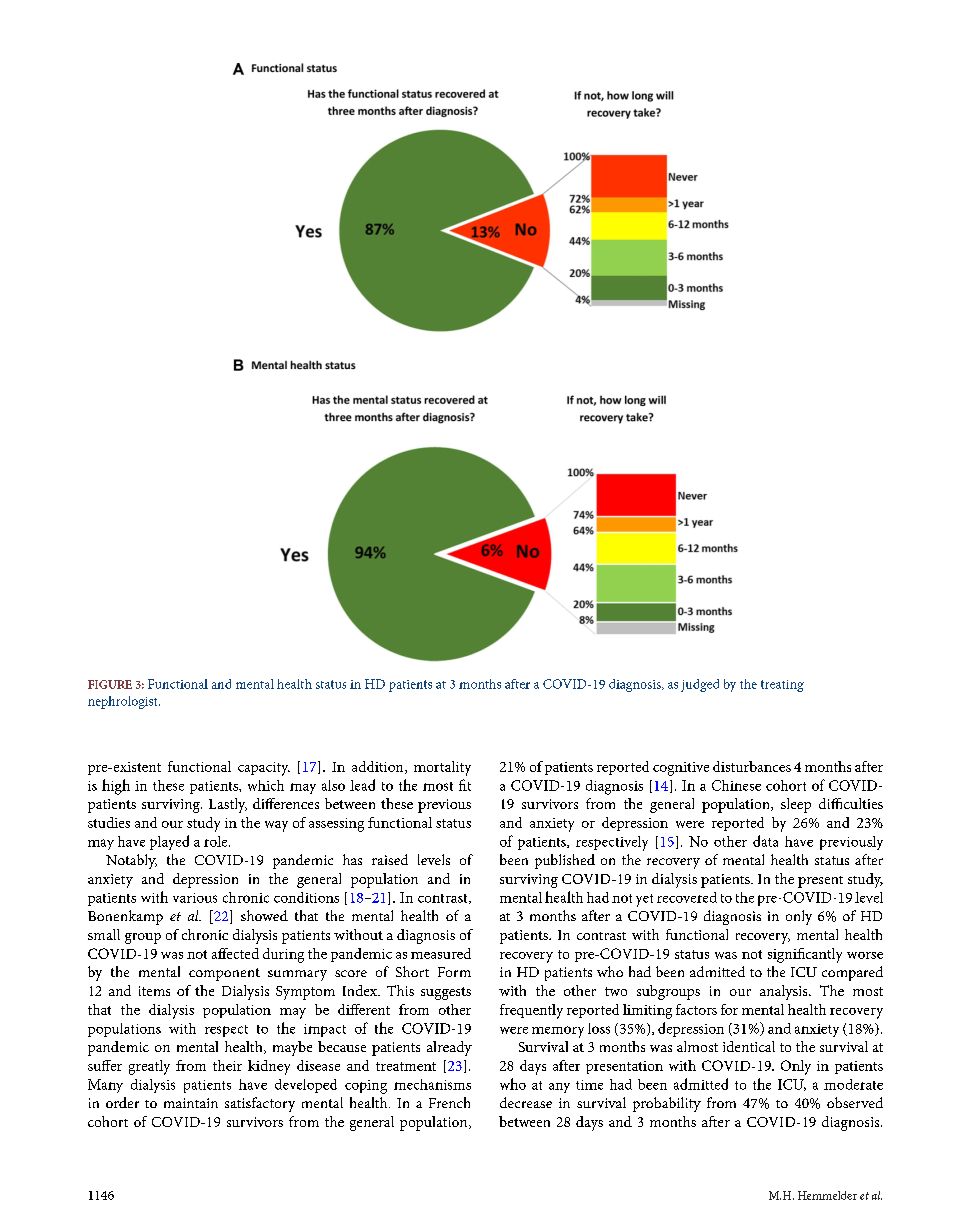 This document has width=953, height=1232. I want to click on suggests, so click(446, 993).
